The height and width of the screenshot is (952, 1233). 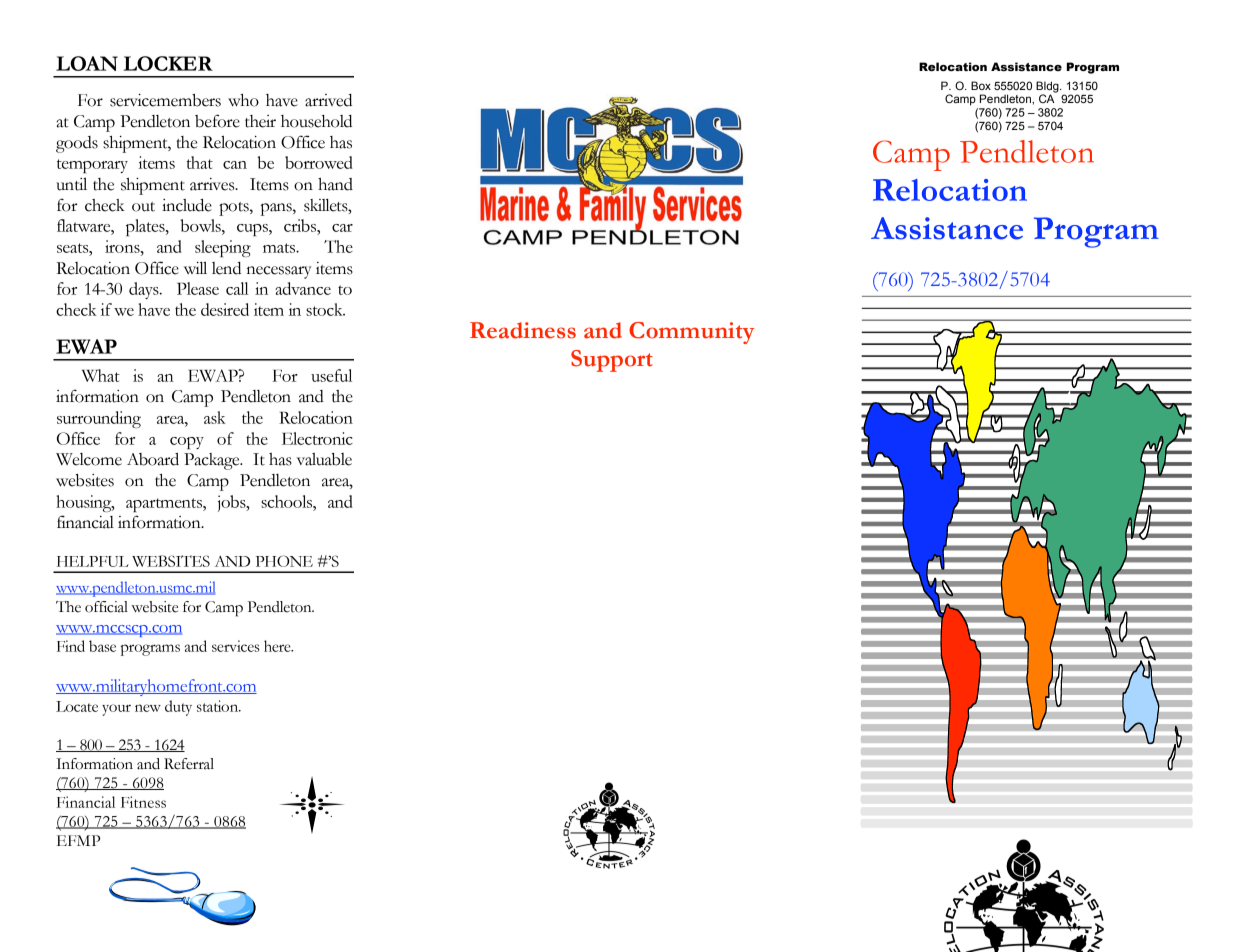 I want to click on Referral, so click(x=189, y=764).
